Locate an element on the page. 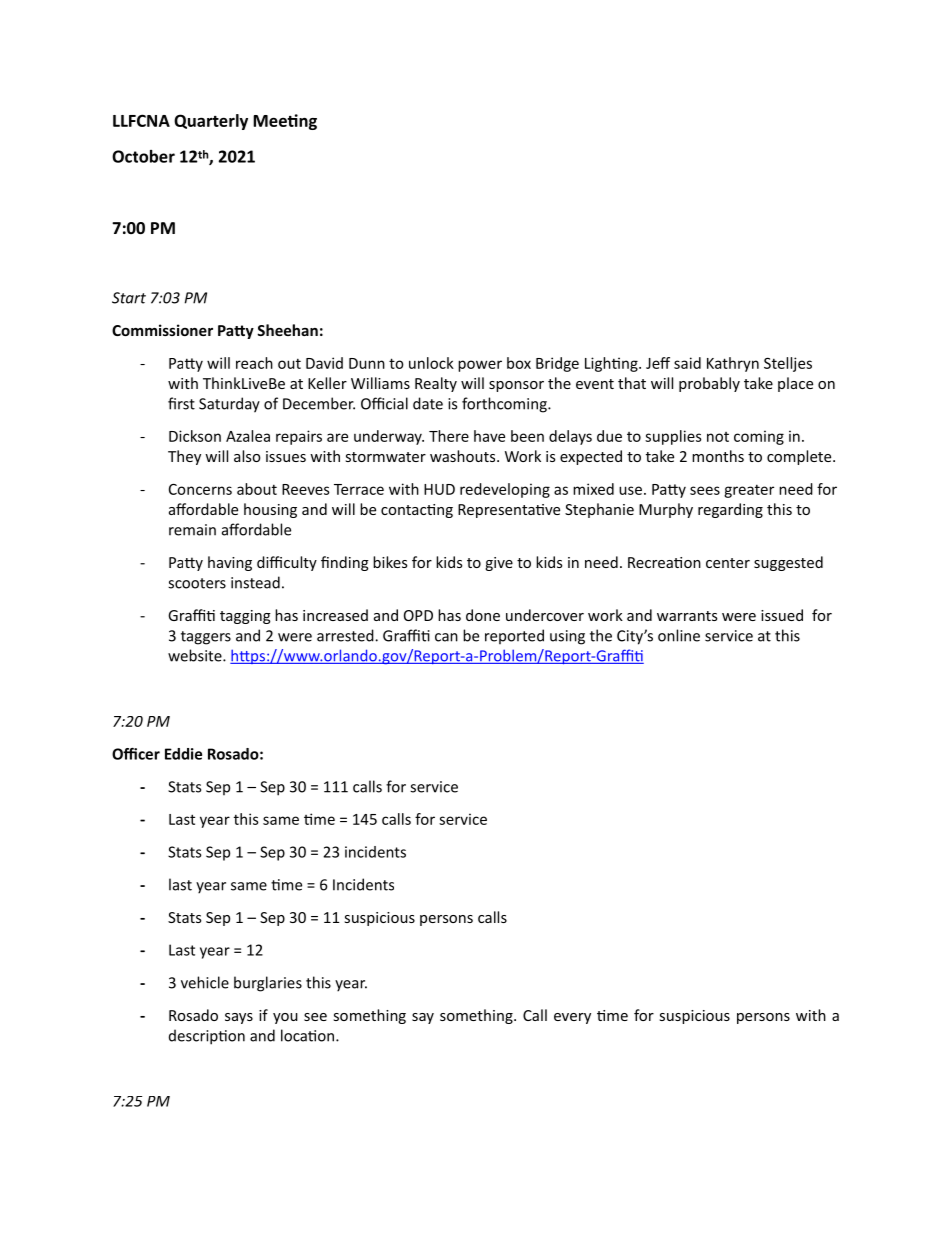 The height and width of the image is (1233, 952). October is located at coordinates (143, 156).
